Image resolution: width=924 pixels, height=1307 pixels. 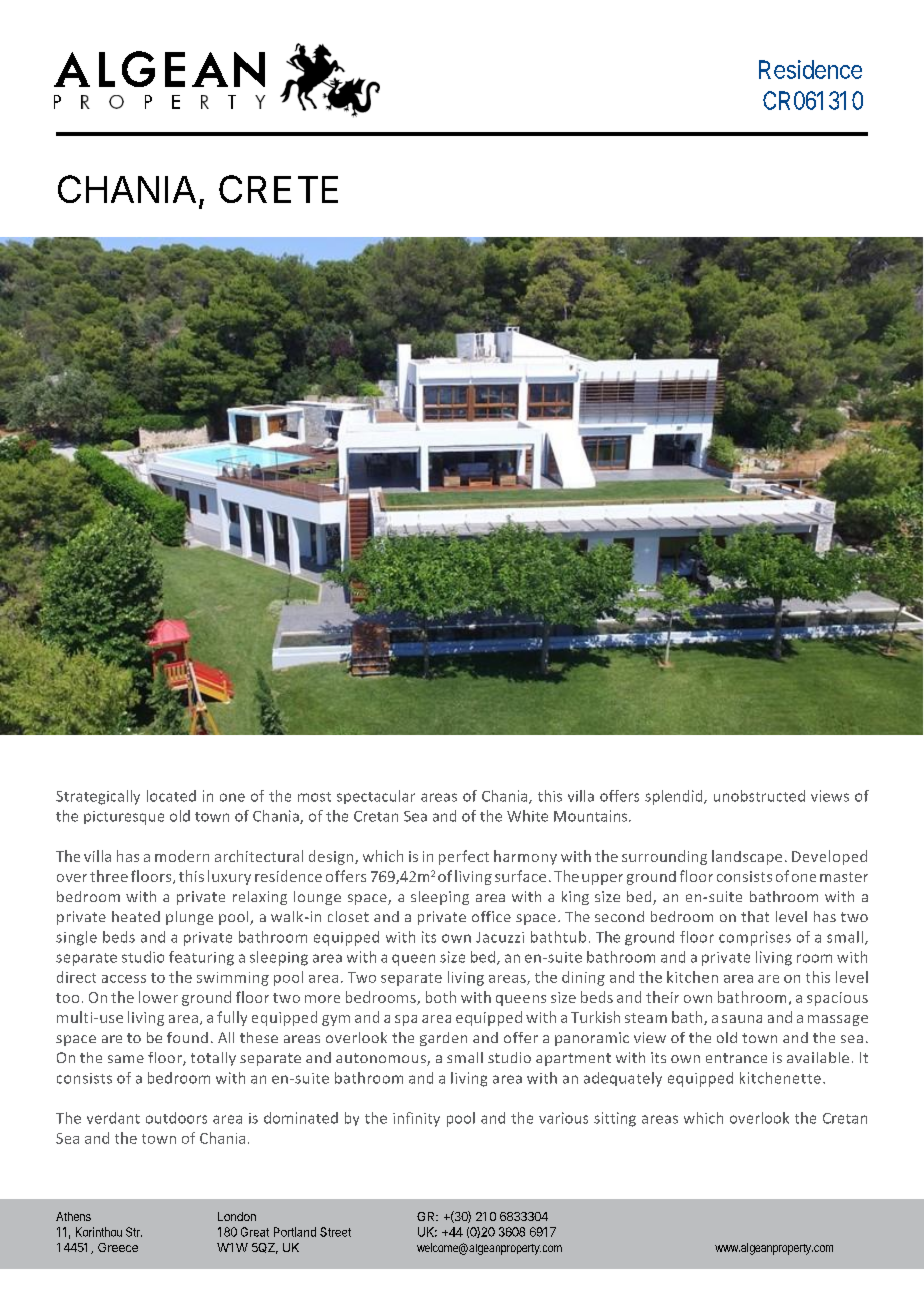 I want to click on Strategically, so click(x=98, y=797).
